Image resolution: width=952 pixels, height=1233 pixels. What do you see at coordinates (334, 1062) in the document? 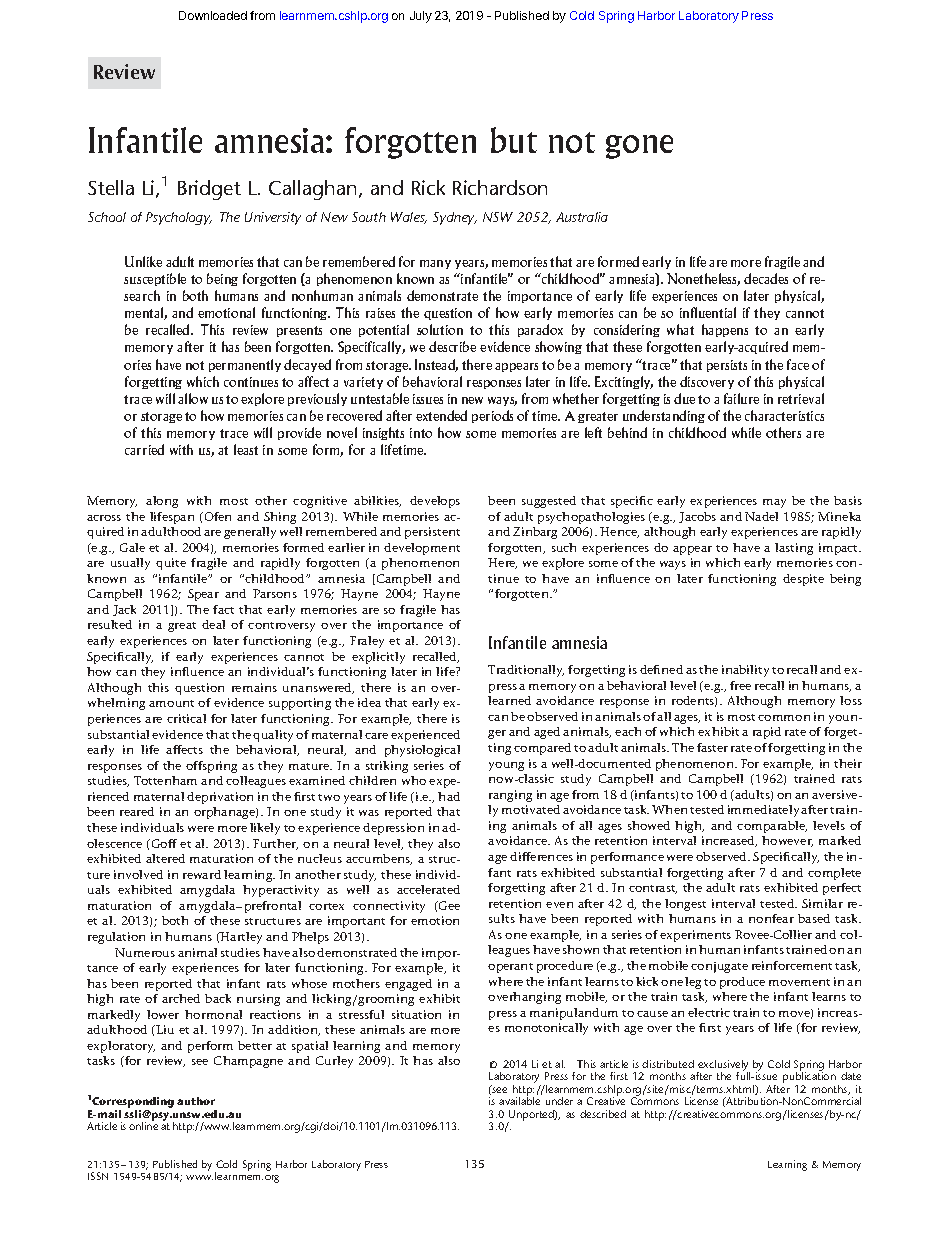
I see `Curley` at bounding box center [334, 1062].
